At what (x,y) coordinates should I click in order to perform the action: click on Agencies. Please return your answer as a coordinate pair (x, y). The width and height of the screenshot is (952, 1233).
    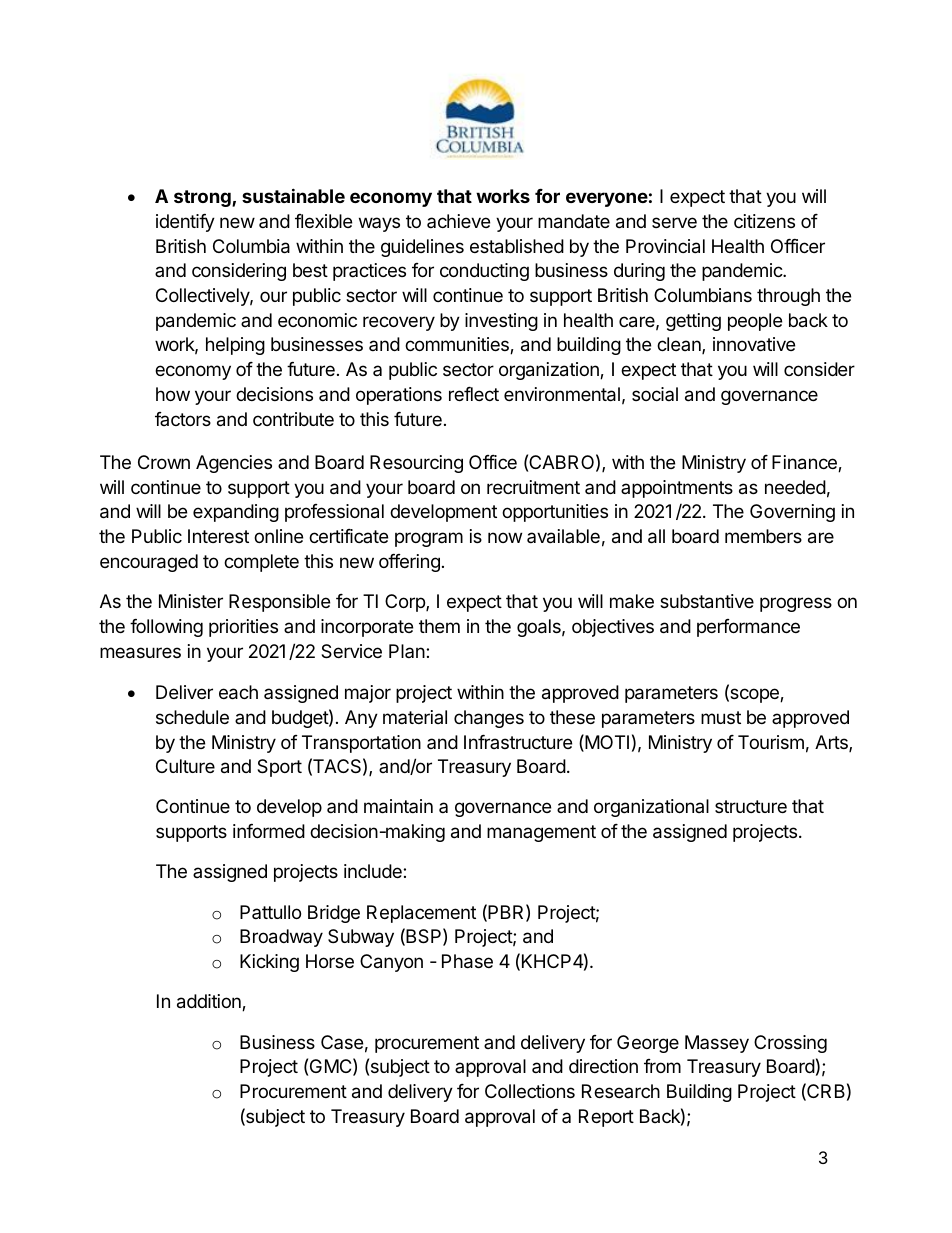
    Looking at the image, I should click on (234, 464).
